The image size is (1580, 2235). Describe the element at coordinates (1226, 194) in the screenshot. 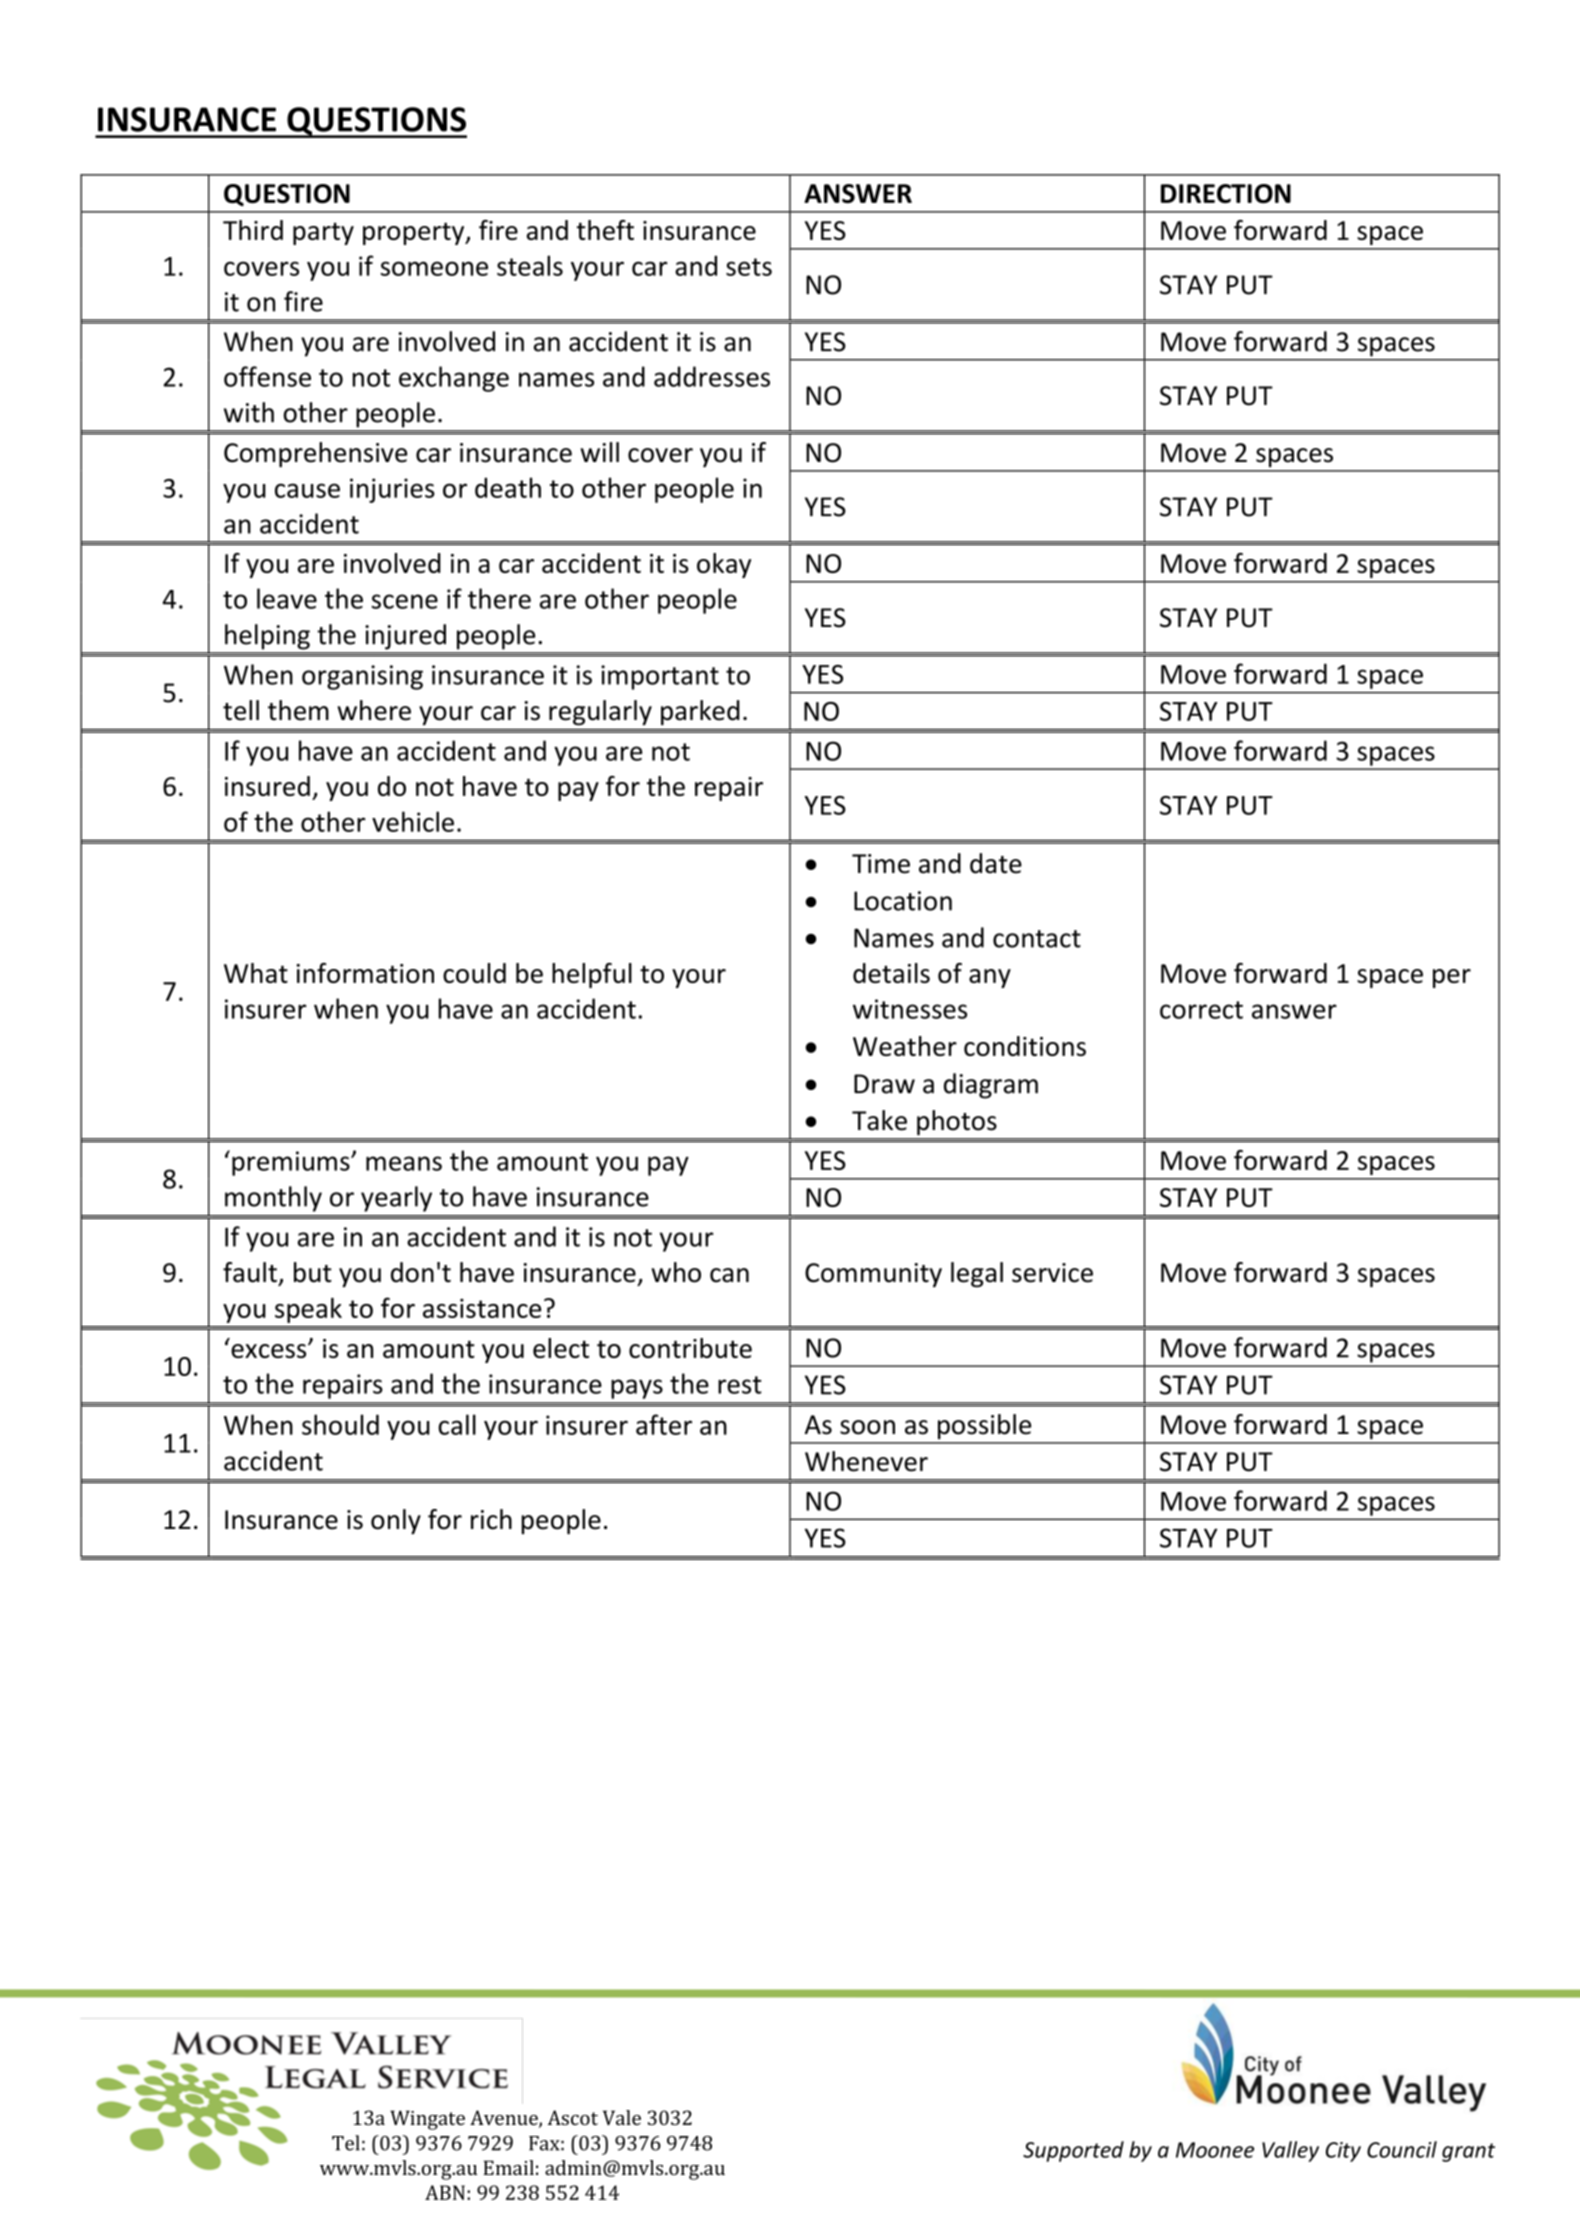

I see `DIRECTION` at that location.
